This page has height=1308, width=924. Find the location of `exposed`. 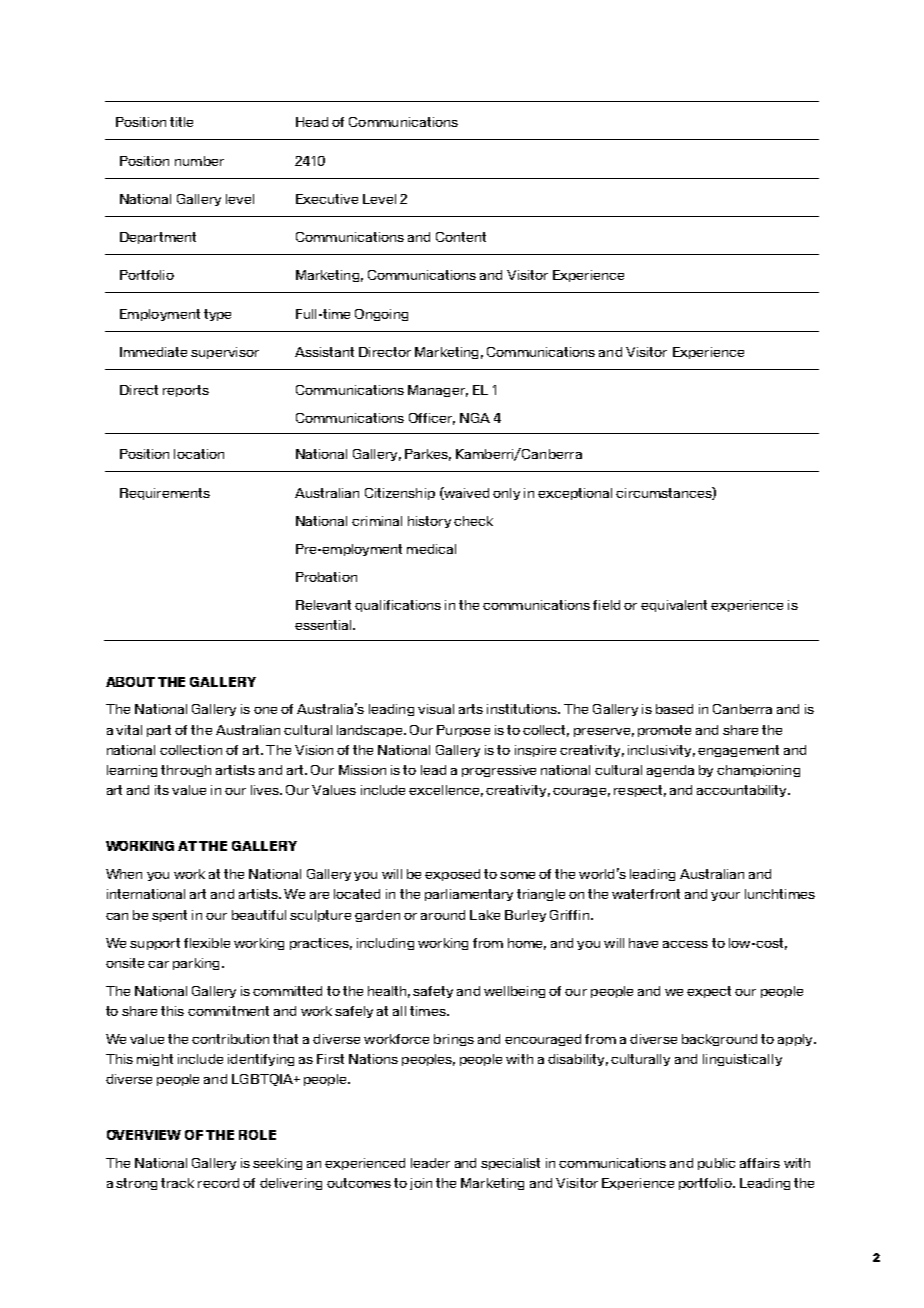

exposed is located at coordinates (452, 875).
